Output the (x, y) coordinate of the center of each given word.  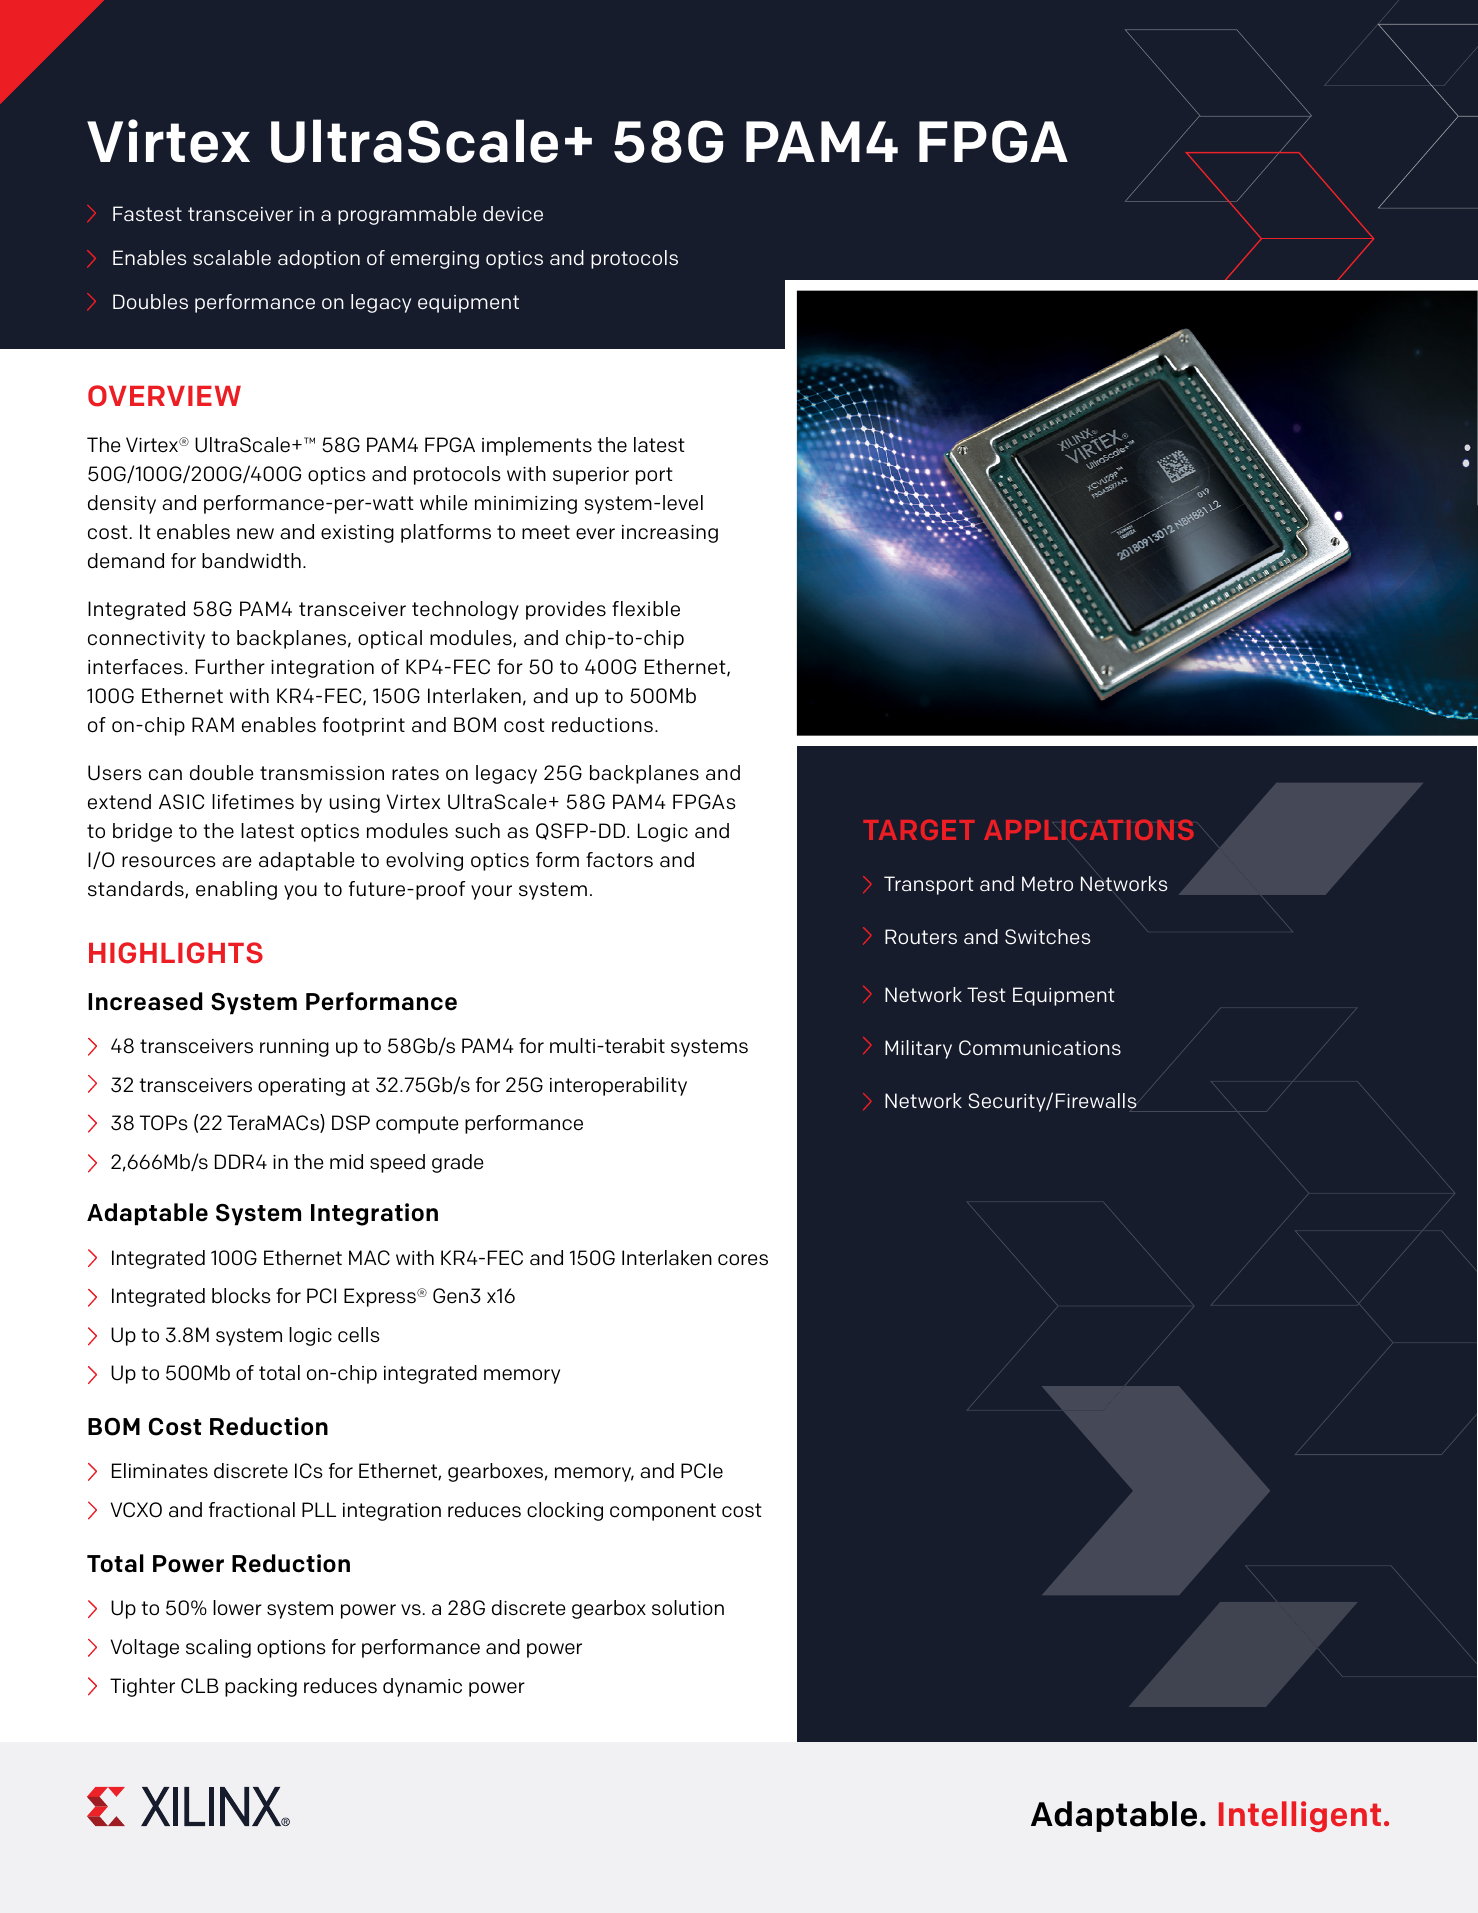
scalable (232, 257)
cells (359, 1335)
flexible (646, 609)
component (663, 1512)
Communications (1040, 1048)
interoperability (618, 1086)
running (294, 1048)
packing (261, 1687)
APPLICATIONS (1089, 830)
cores (743, 1260)
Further (230, 667)
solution (688, 1608)
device (513, 213)
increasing (670, 534)
